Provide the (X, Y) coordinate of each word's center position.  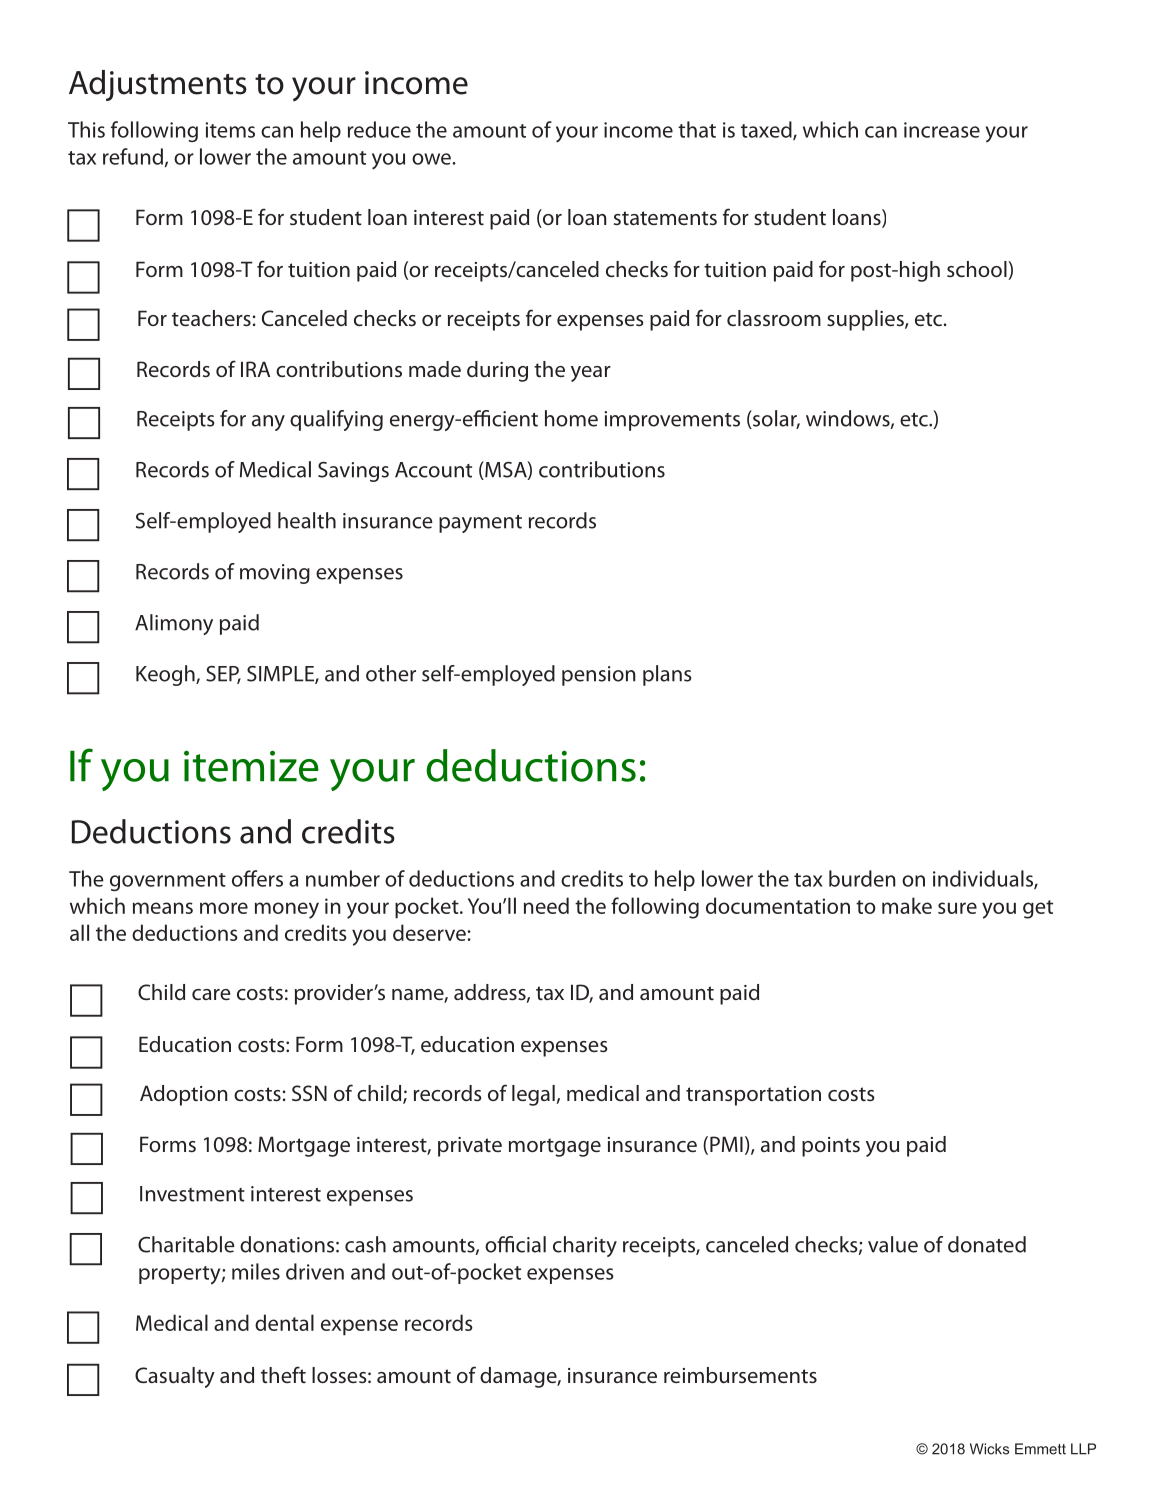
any (268, 423)
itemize (251, 766)
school (978, 270)
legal (533, 1095)
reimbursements (740, 1375)
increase (942, 130)
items (230, 130)
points (831, 1147)
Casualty (175, 1377)
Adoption (183, 1095)
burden (862, 878)
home (571, 418)
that (697, 129)
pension (598, 676)
